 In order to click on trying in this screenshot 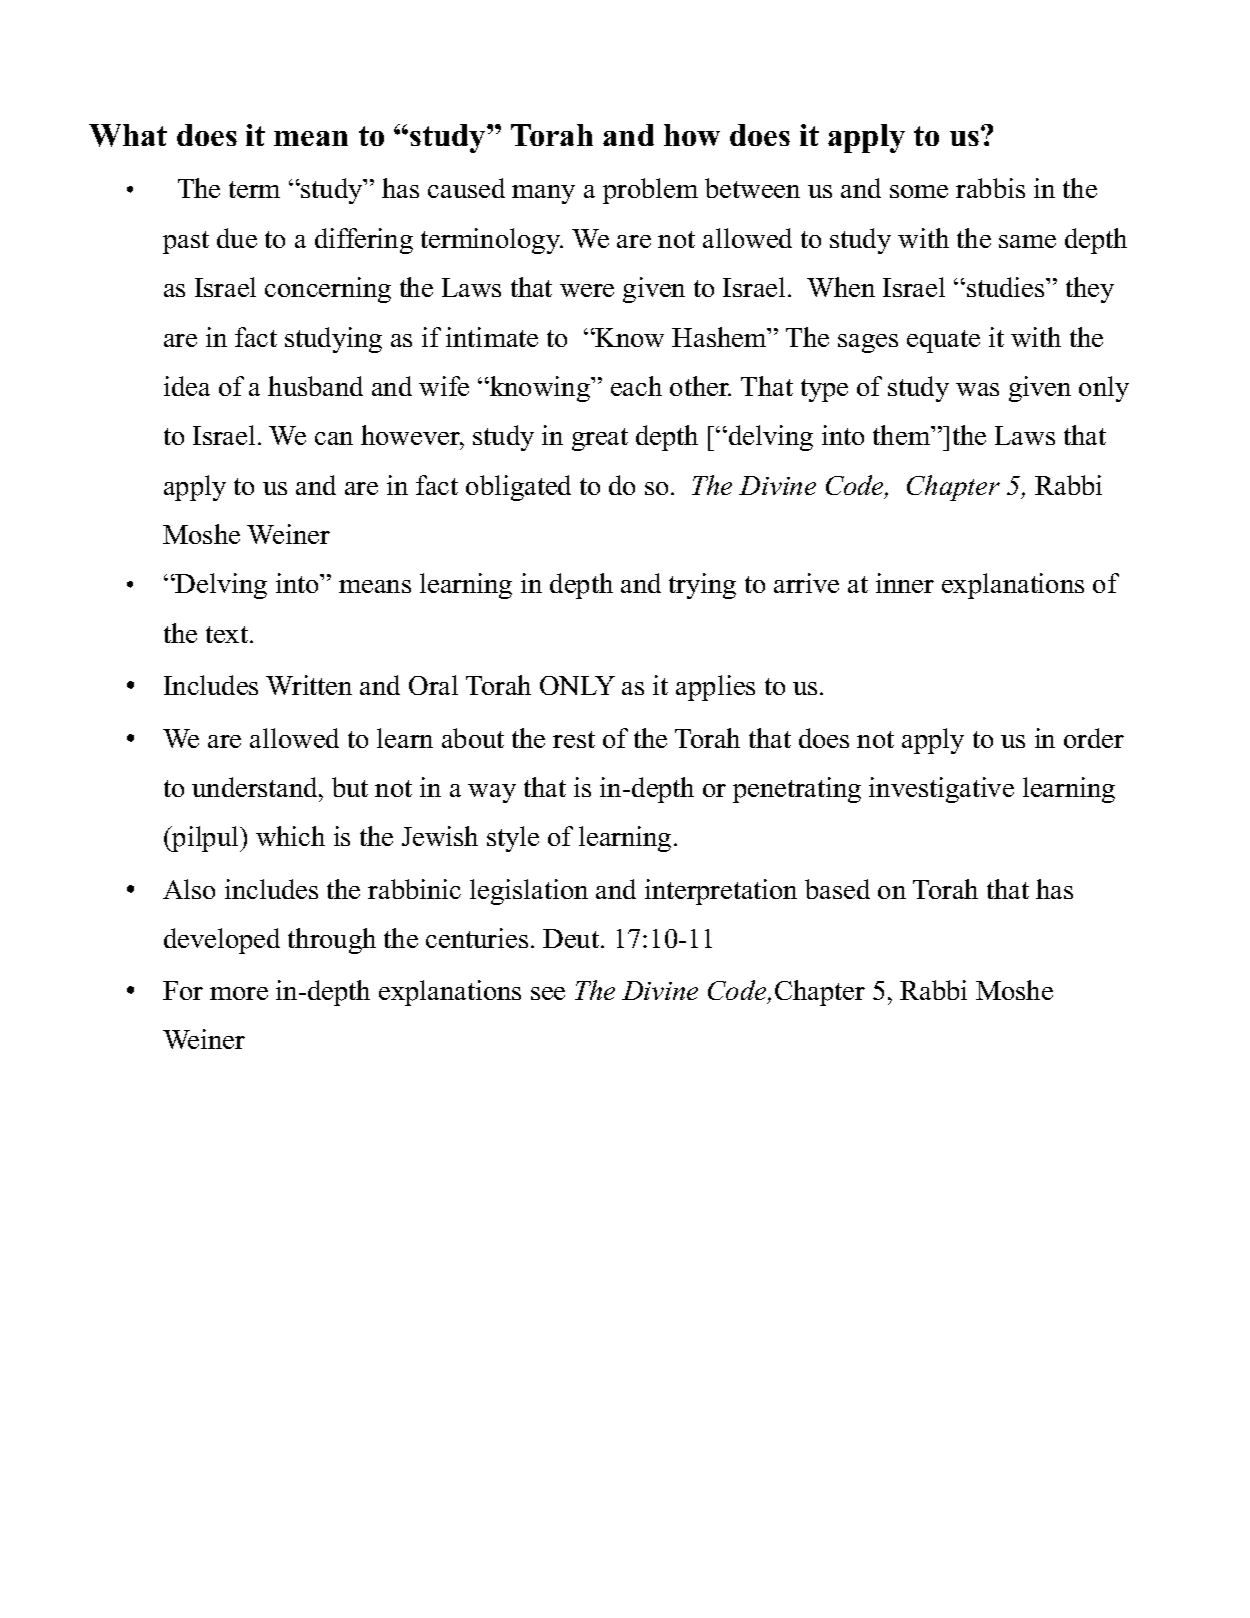, I will do `click(702, 586)`.
